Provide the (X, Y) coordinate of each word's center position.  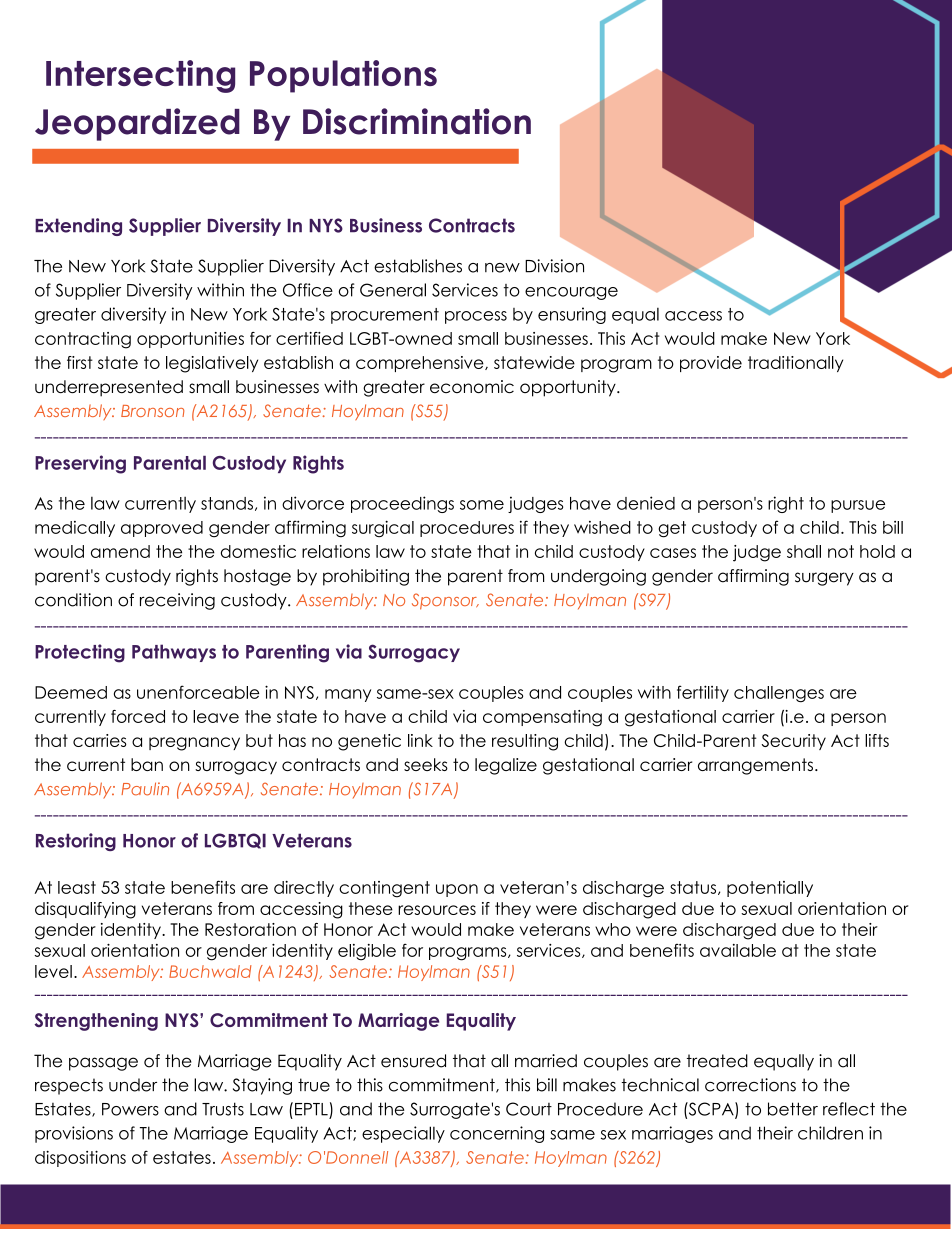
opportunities (190, 340)
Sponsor (445, 601)
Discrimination (417, 121)
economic (472, 386)
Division (554, 266)
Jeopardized (137, 124)
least (77, 887)
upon (457, 890)
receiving (177, 601)
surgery (824, 579)
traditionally (795, 364)
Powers (130, 1109)
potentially (770, 889)
